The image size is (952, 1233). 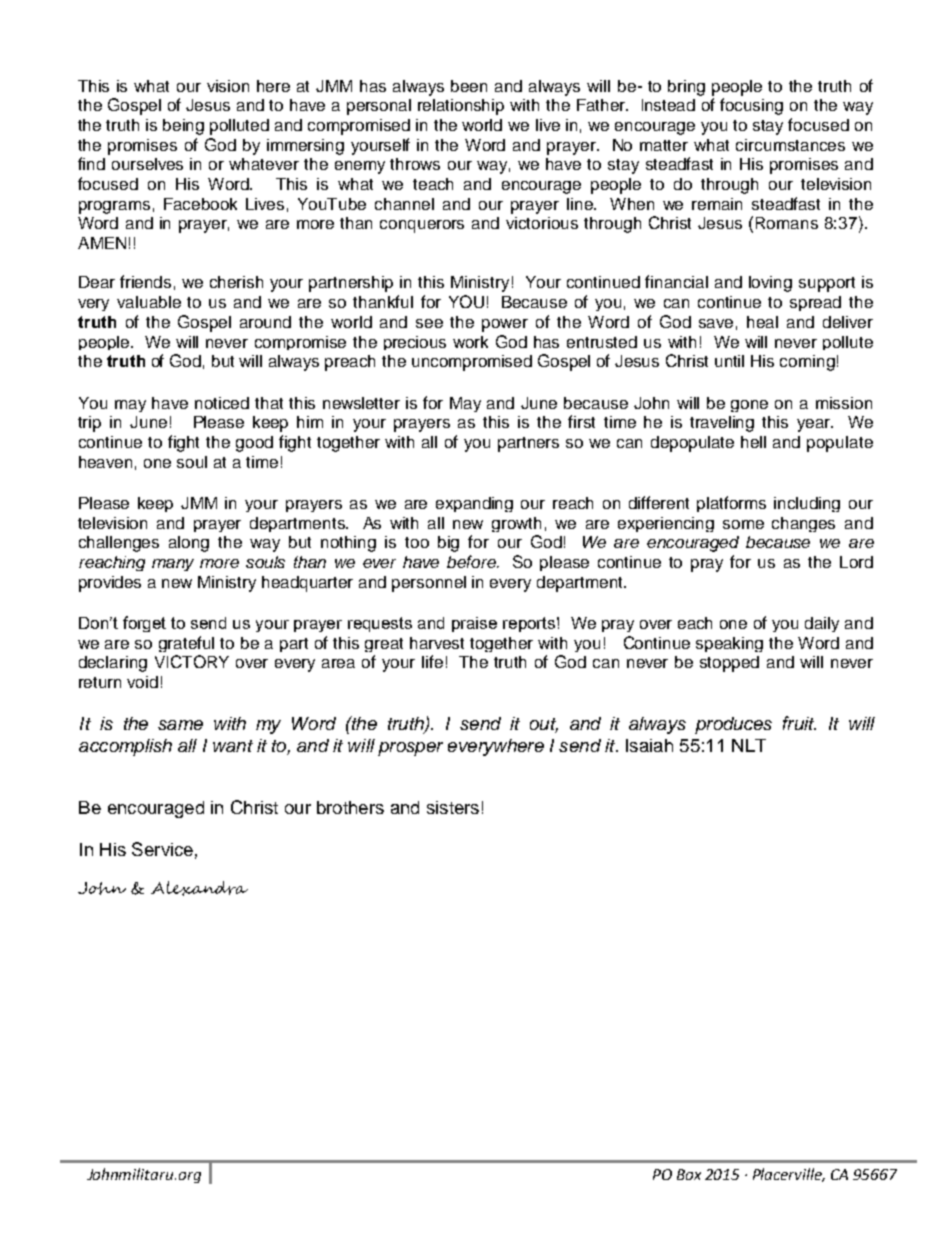 I want to click on NLT, so click(x=749, y=745).
